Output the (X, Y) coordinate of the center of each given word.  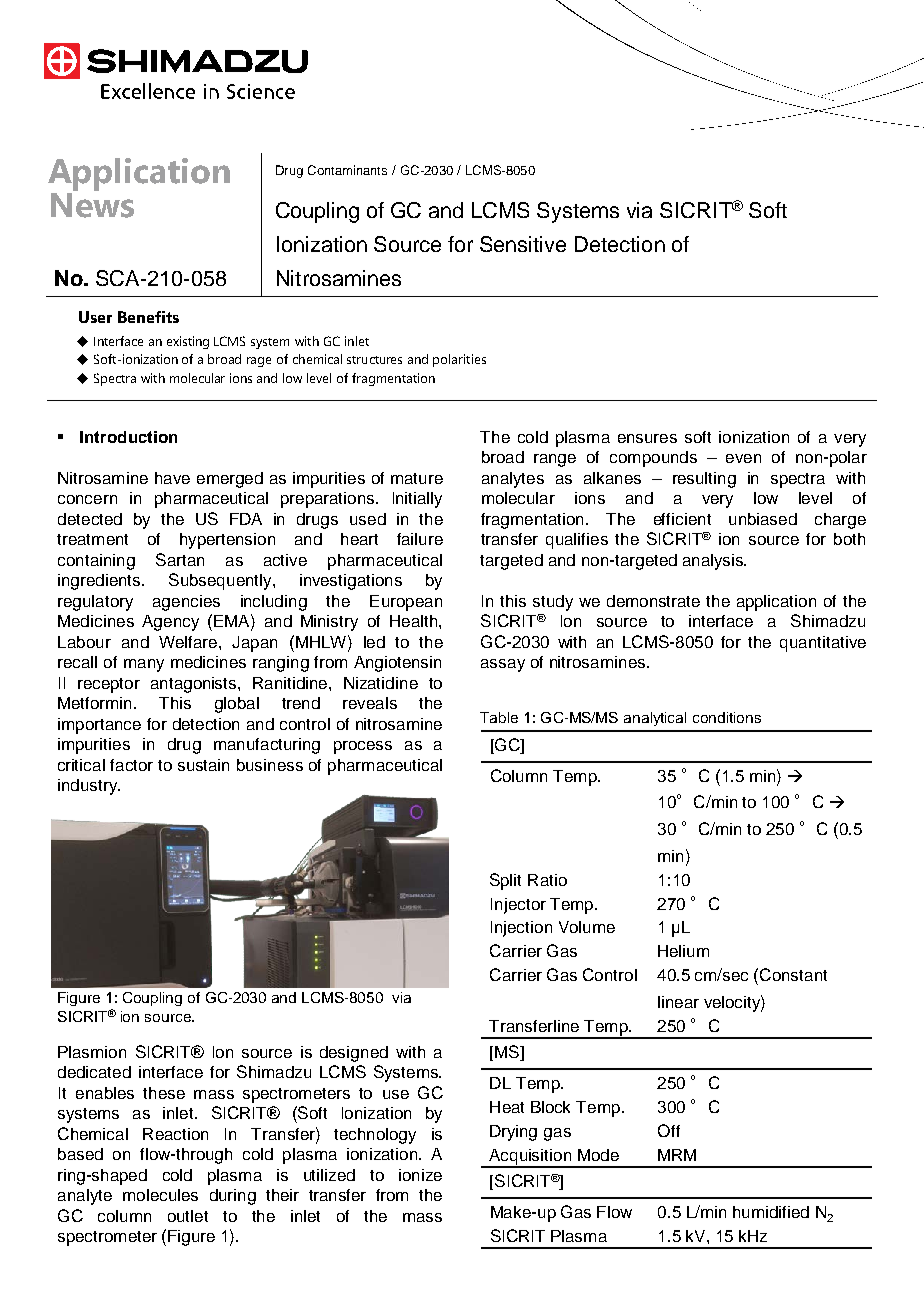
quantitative (823, 644)
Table (499, 717)
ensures (647, 438)
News (92, 204)
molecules (160, 1195)
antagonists (195, 685)
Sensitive (523, 244)
